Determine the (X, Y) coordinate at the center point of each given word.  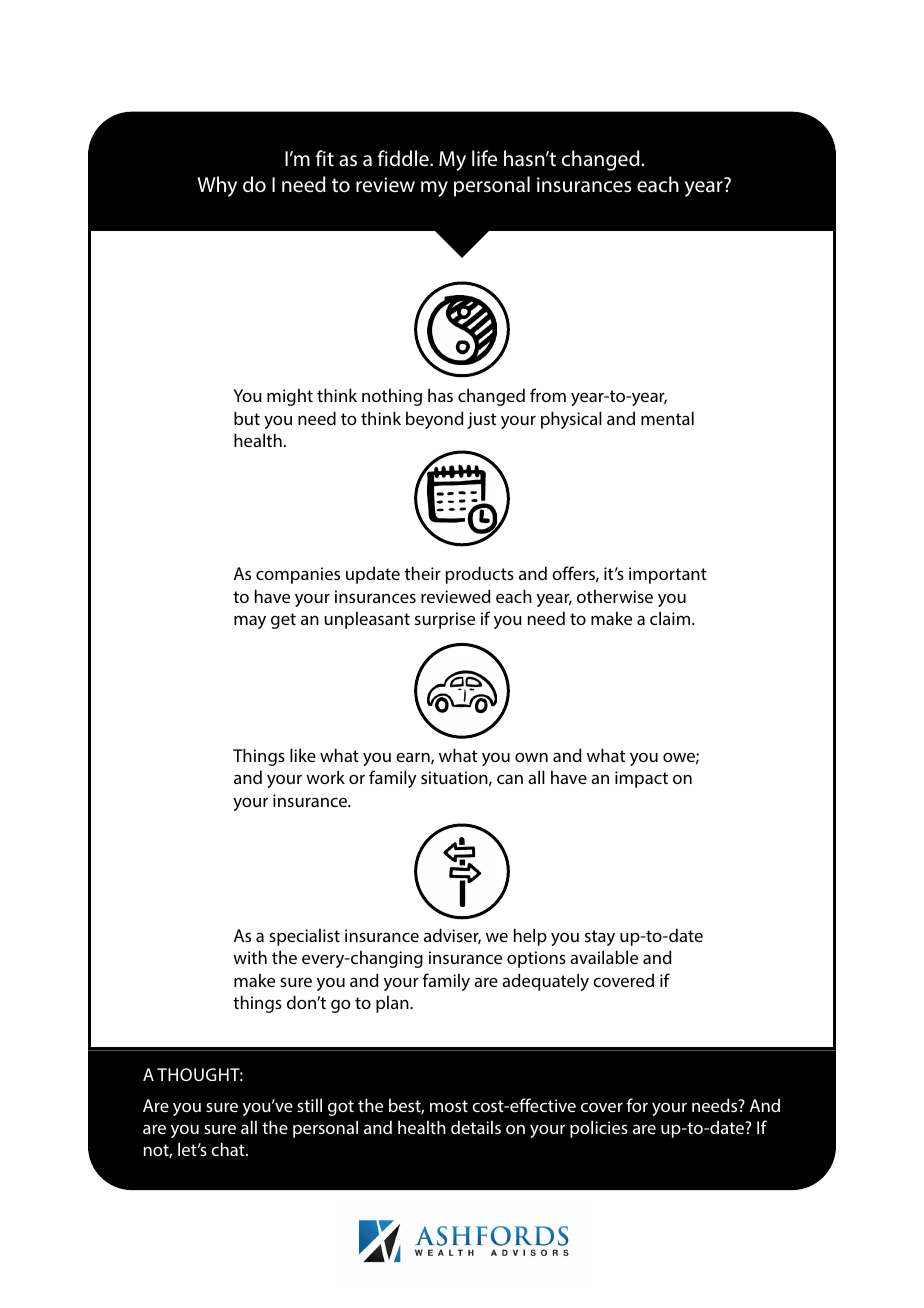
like (303, 755)
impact (641, 779)
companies (298, 575)
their (423, 573)
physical (571, 420)
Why (217, 186)
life (484, 158)
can (510, 779)
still (309, 1105)
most (449, 1106)
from (548, 395)
